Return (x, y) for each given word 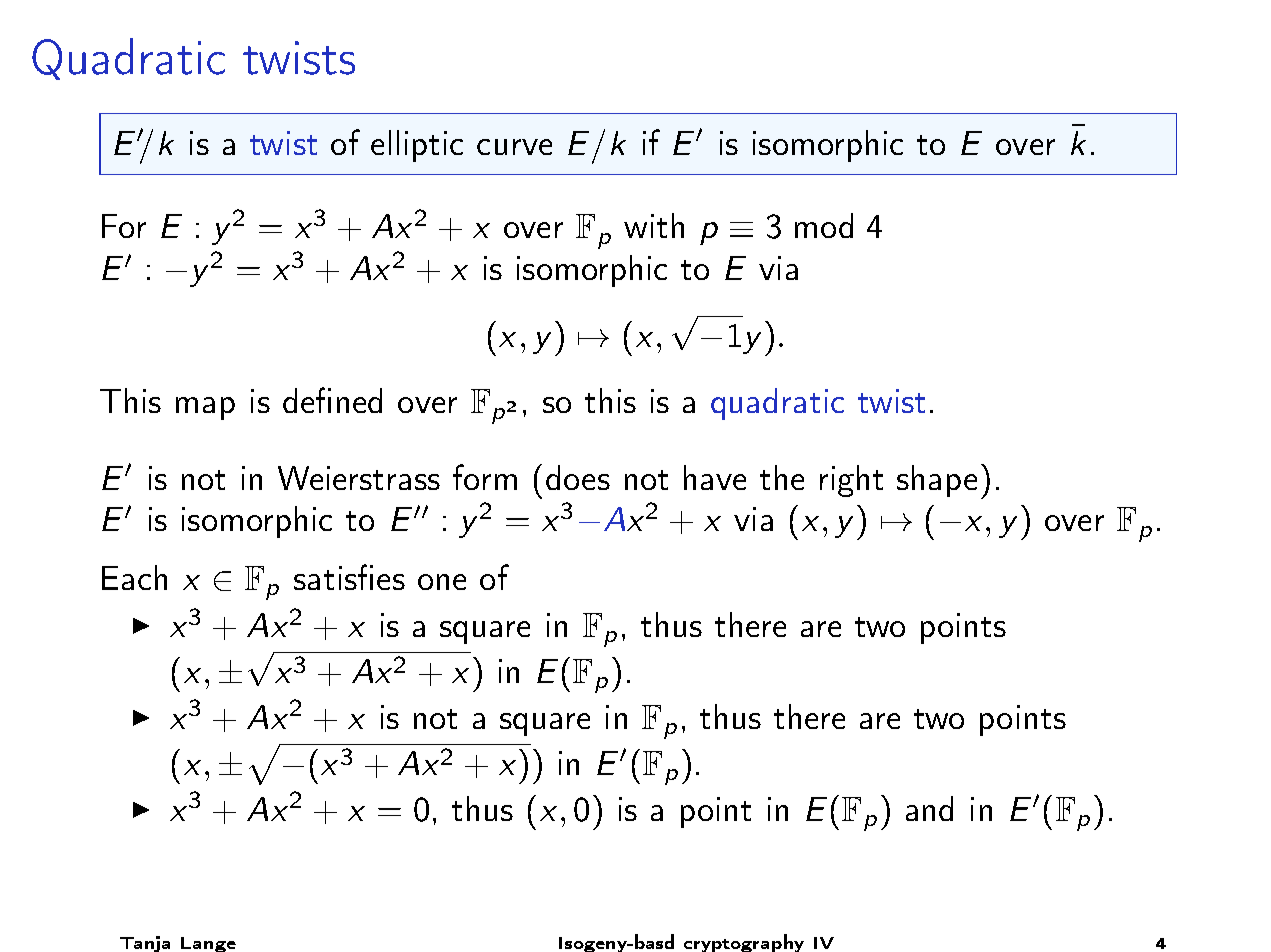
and (929, 808)
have (715, 477)
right (851, 481)
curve (514, 147)
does (578, 477)
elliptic (417, 146)
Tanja (145, 944)
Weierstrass (359, 478)
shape (937, 481)
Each (134, 577)
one (442, 582)
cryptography (744, 943)
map (205, 408)
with (654, 225)
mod (824, 225)
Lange (208, 944)
